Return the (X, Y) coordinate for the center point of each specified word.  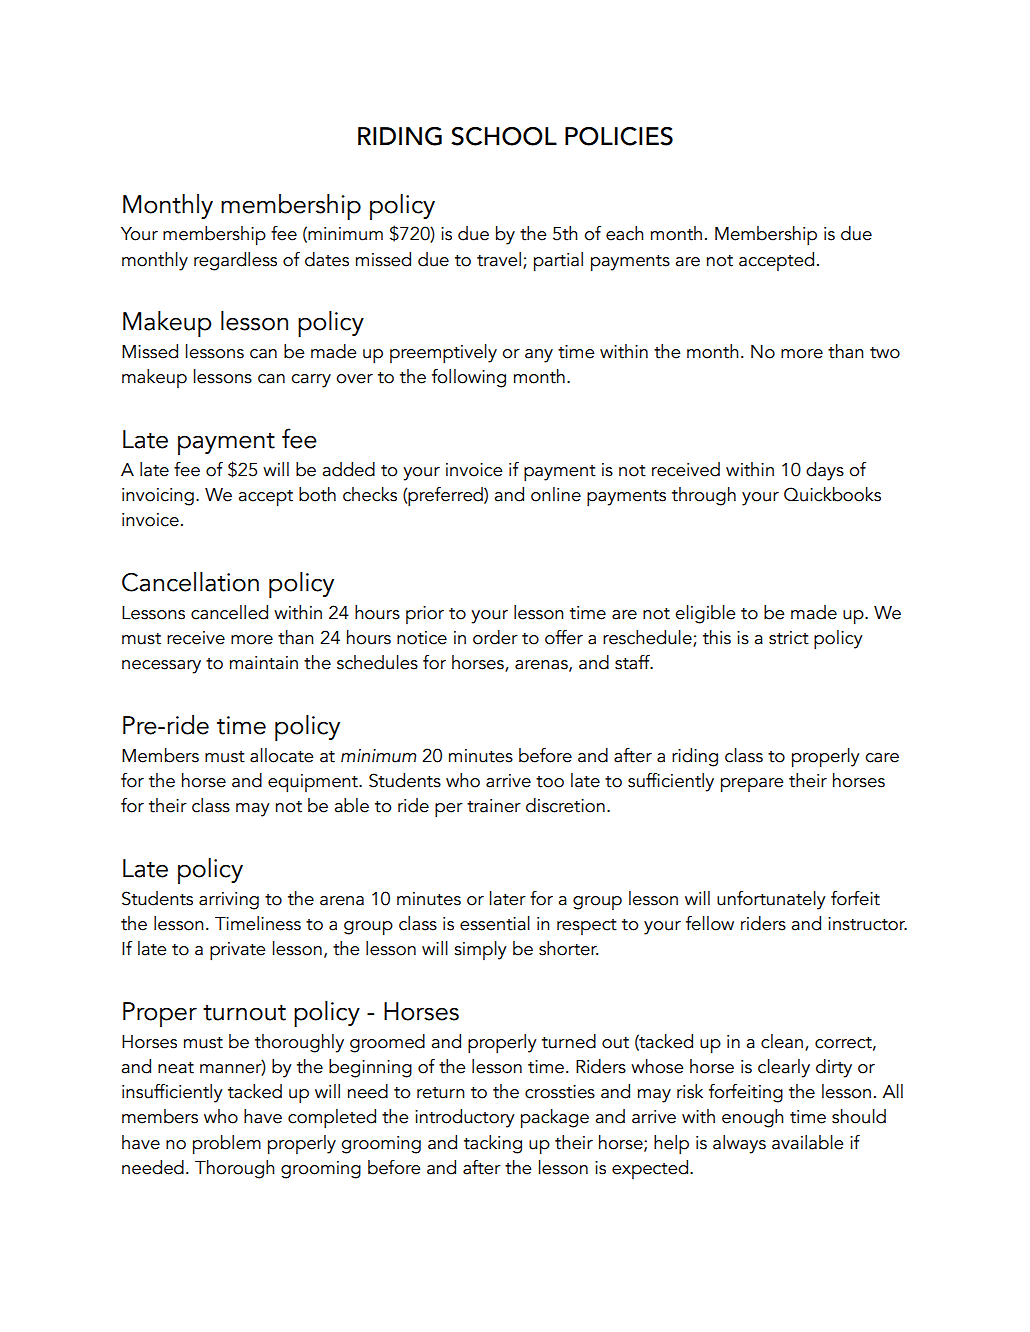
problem (227, 1145)
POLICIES (619, 136)
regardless (235, 261)
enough (753, 1118)
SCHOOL (504, 136)
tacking (493, 1144)
